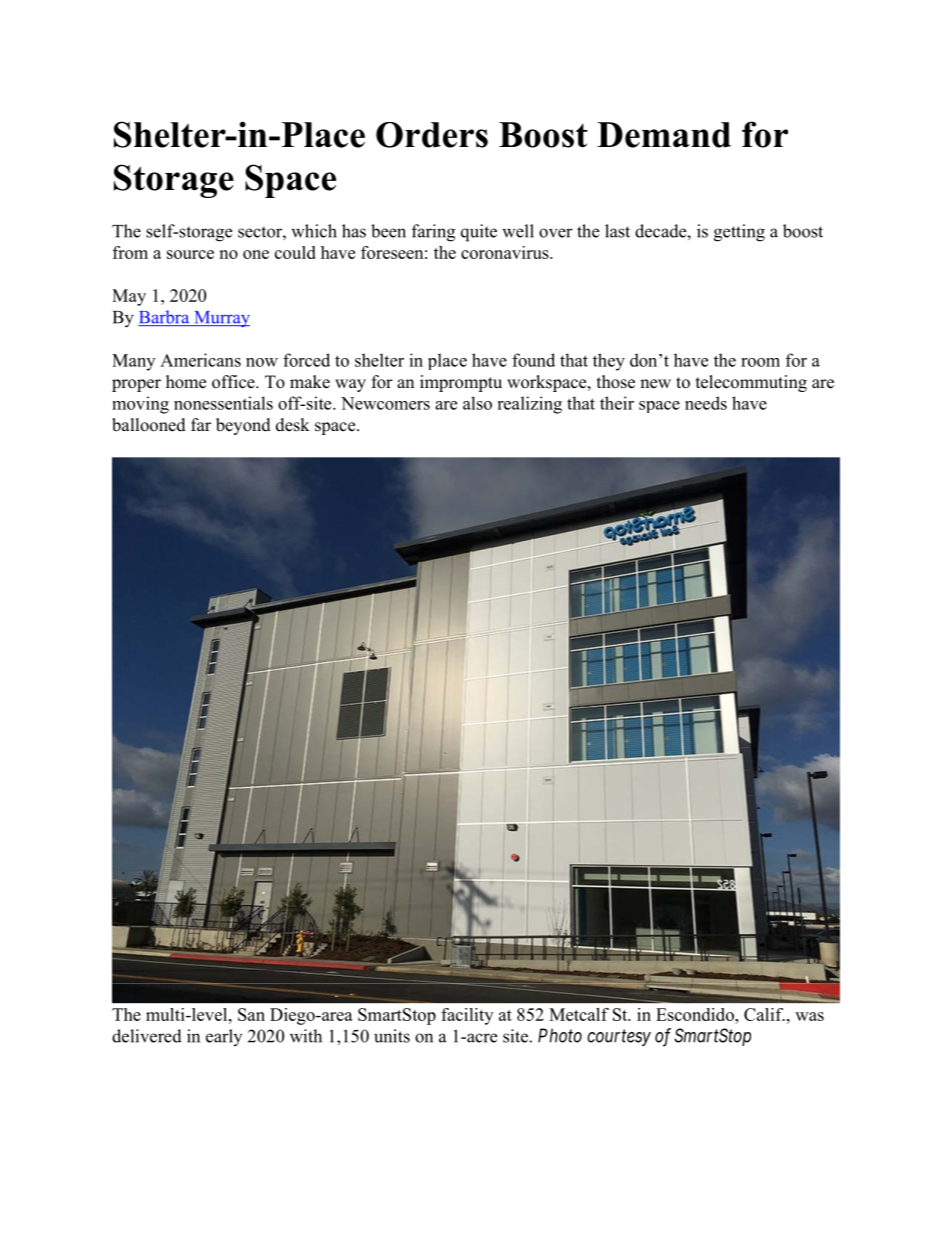 Image resolution: width=952 pixels, height=1233 pixels. I want to click on Demand, so click(664, 135).
